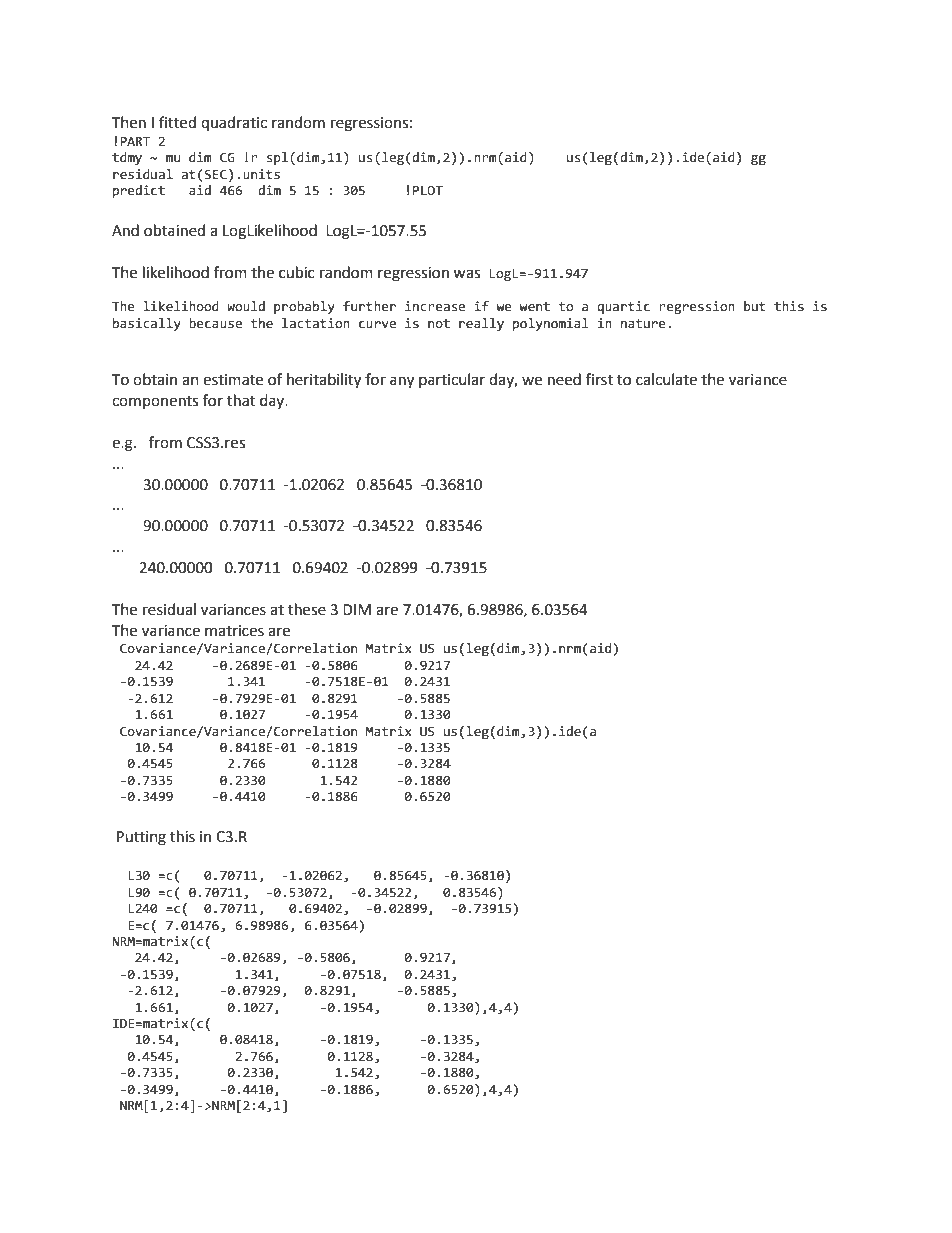 This image has width=952, height=1233. Describe the element at coordinates (307, 609) in the image. I see `these` at that location.
